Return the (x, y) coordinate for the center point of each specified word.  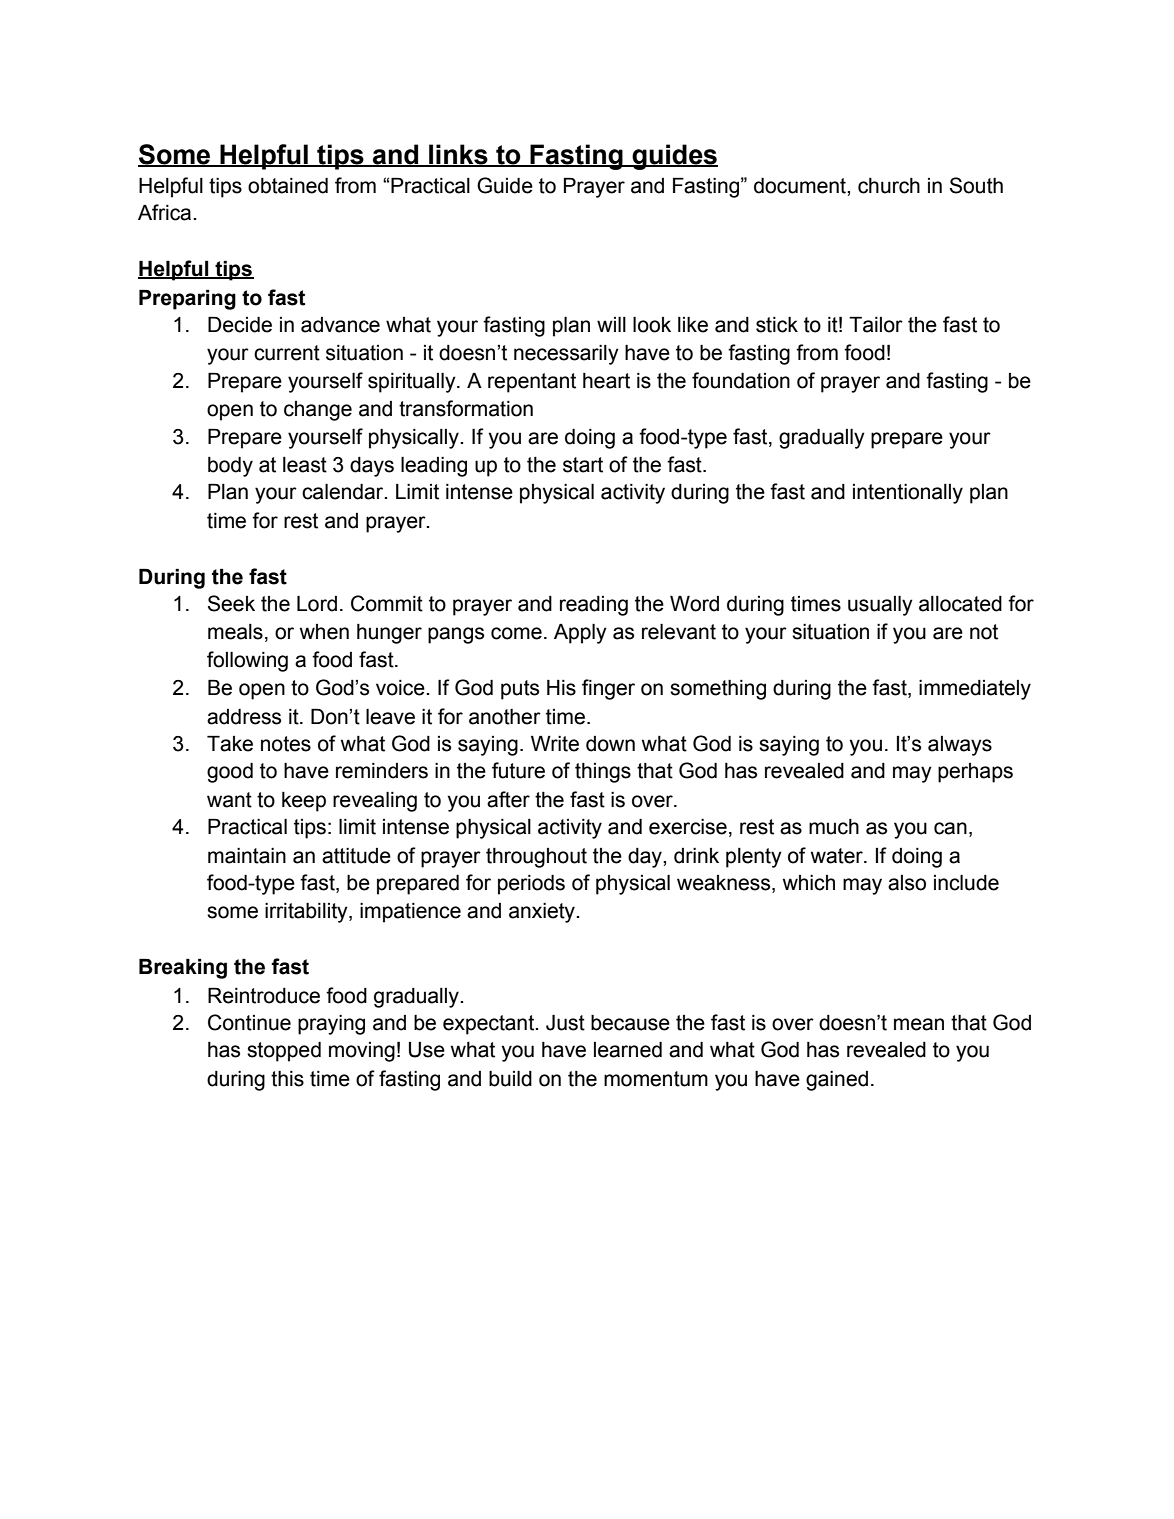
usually (880, 606)
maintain (247, 856)
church (889, 186)
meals (235, 632)
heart (606, 381)
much (834, 827)
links (458, 155)
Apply (580, 634)
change (318, 411)
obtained (288, 186)
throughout (536, 858)
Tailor (876, 325)
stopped (284, 1052)
